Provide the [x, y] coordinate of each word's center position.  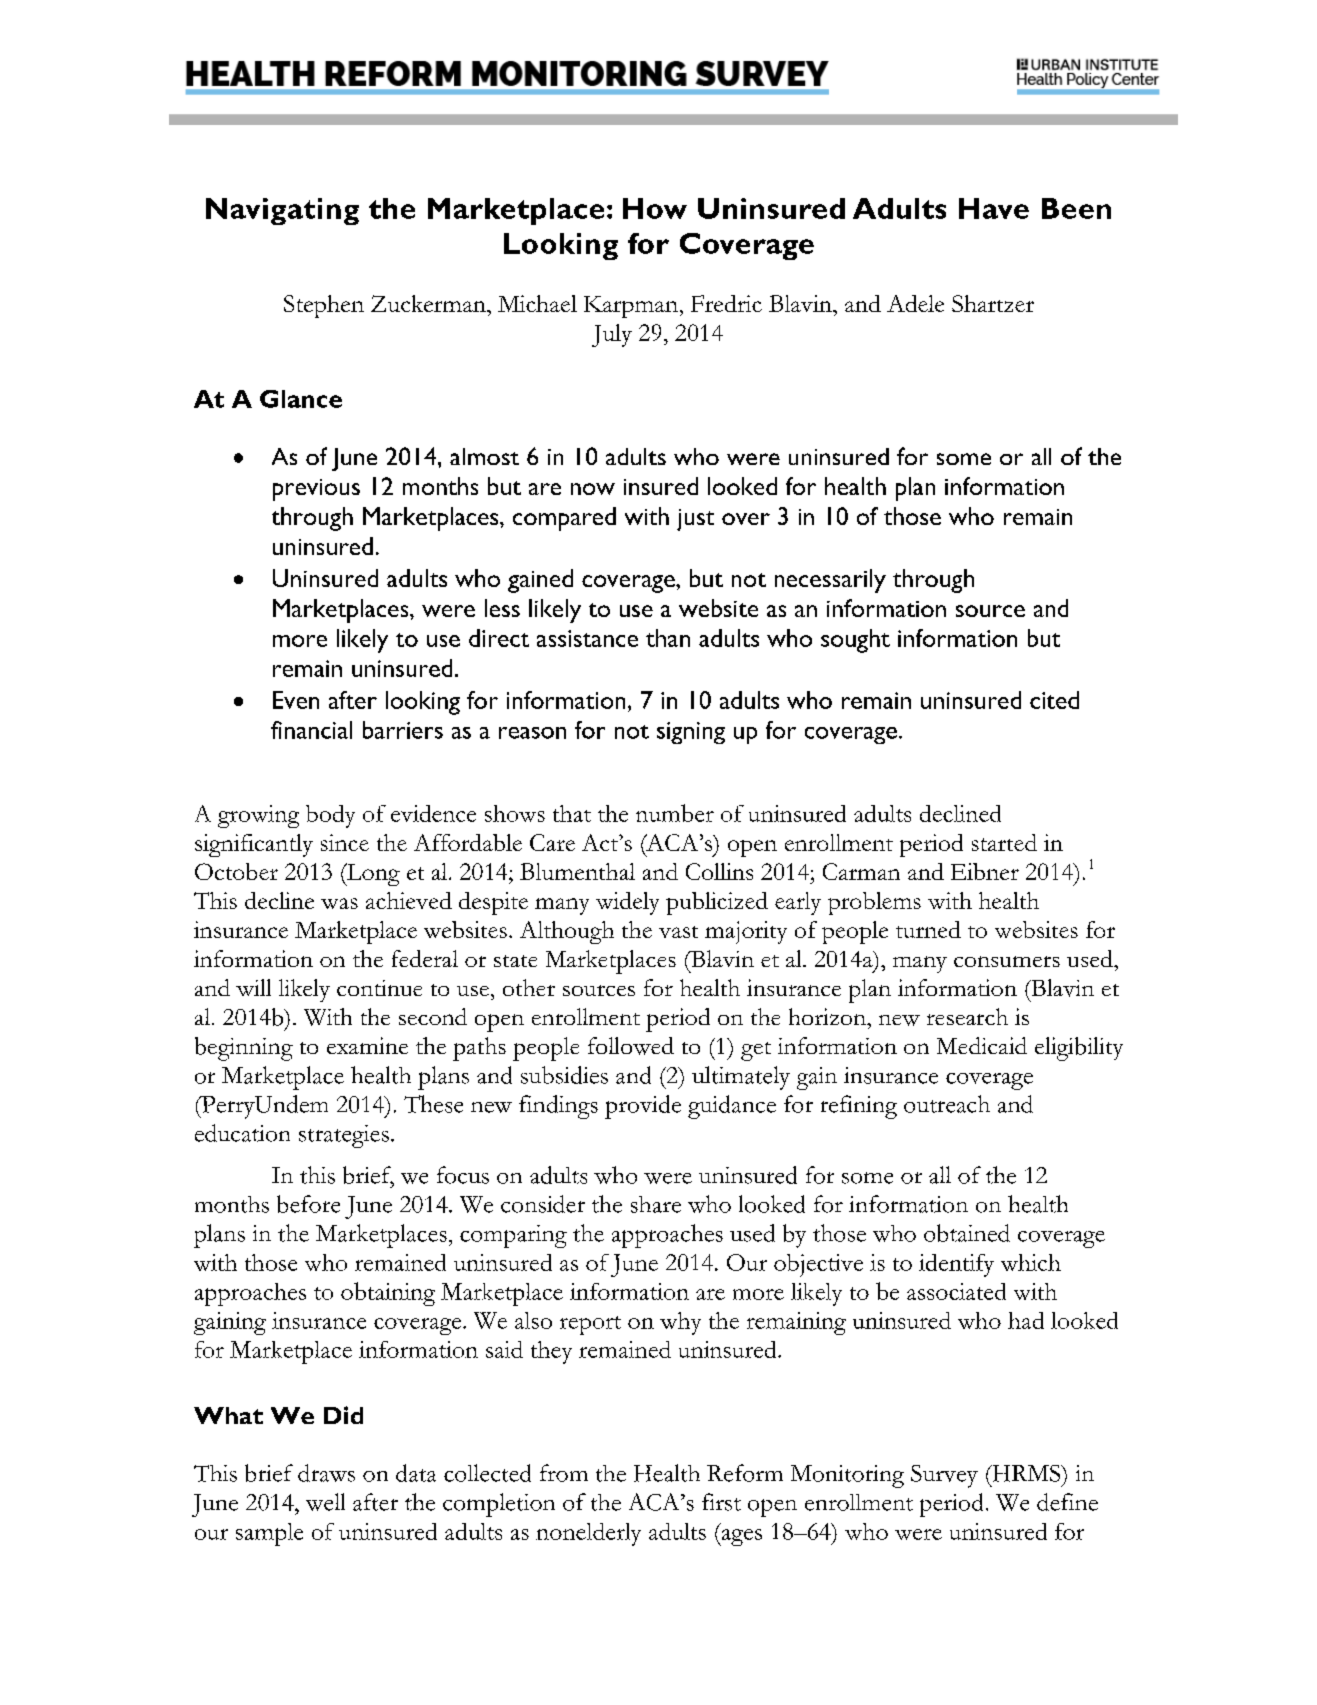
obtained [967, 1233]
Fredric [726, 303]
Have [994, 208]
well [325, 1502]
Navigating [282, 211]
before [308, 1204]
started [1004, 842]
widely [627, 903]
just [695, 520]
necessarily [830, 581]
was [339, 903]
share [656, 1204]
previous [316, 490]
